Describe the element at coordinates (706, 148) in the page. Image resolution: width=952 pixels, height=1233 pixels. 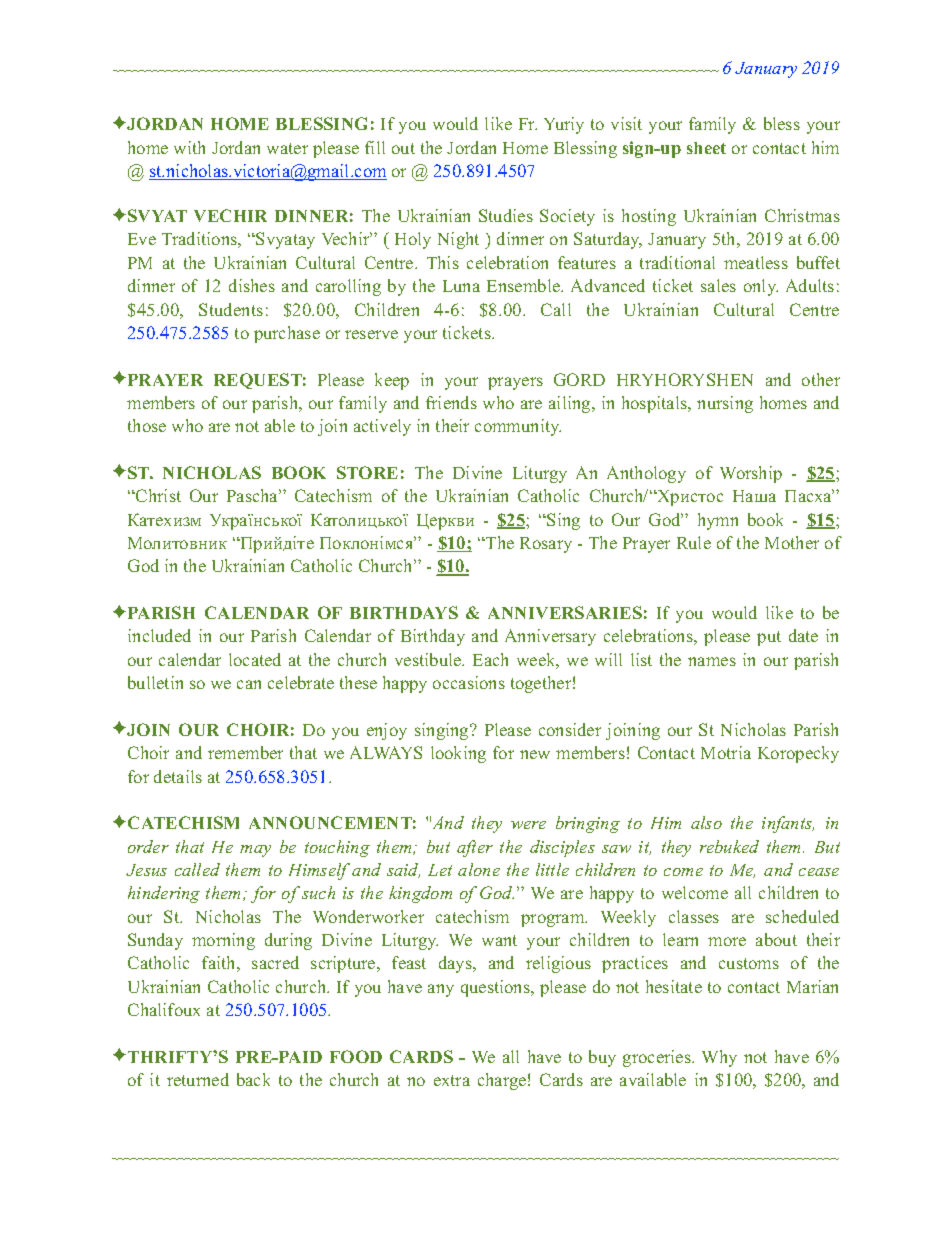
I see `sheet` at that location.
